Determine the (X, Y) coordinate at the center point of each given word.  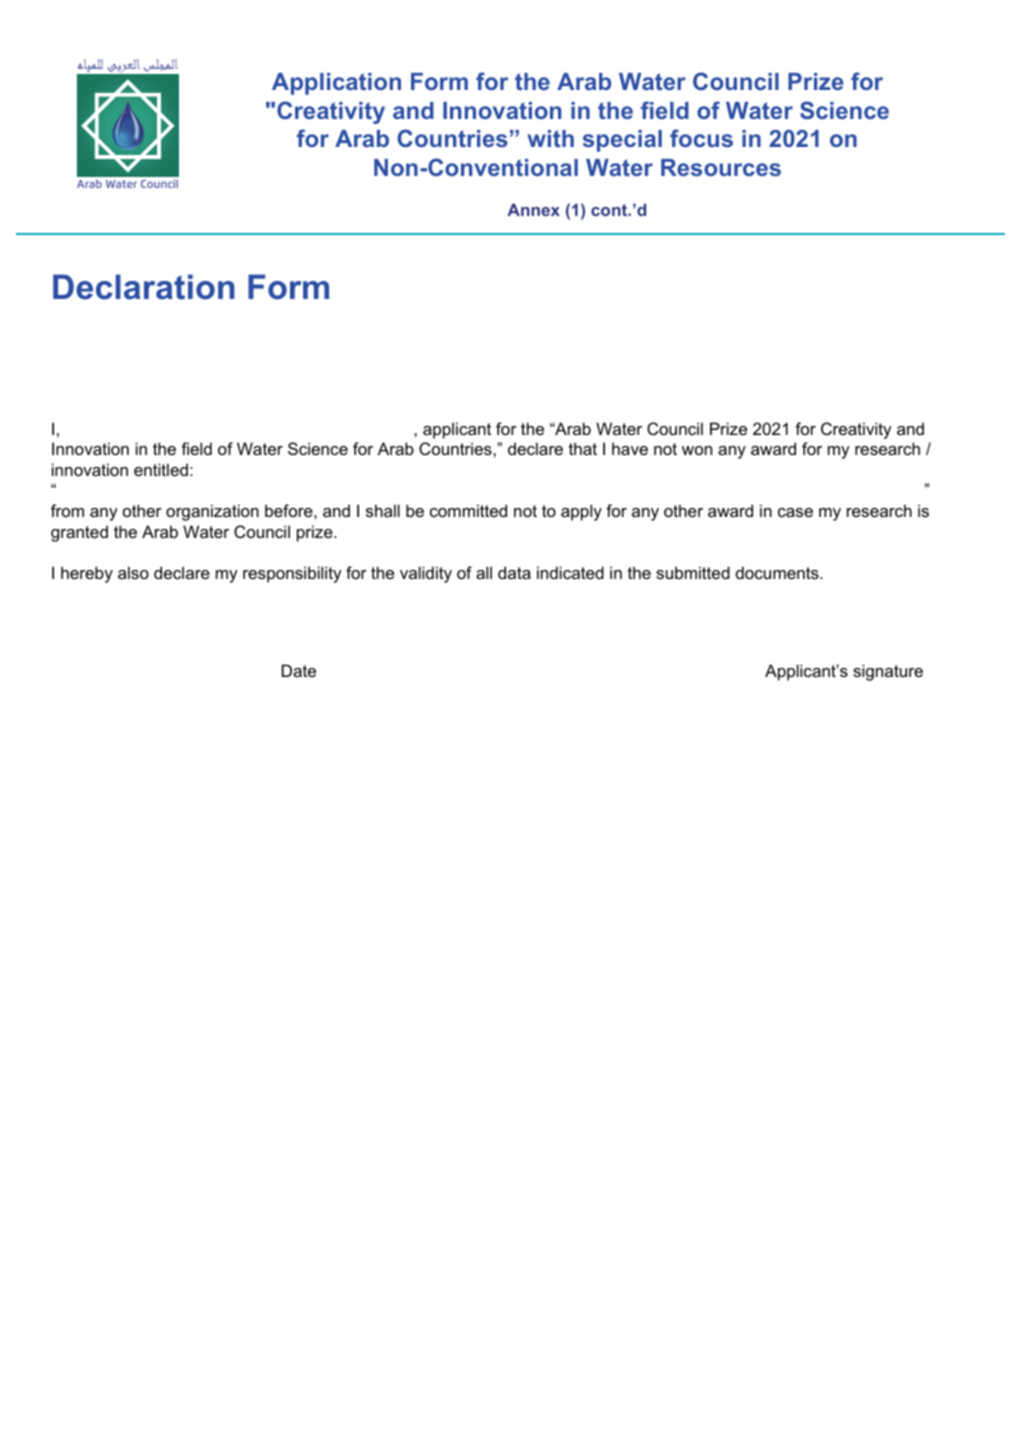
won (697, 450)
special (622, 141)
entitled (161, 469)
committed (468, 510)
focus (701, 138)
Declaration (143, 287)
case (795, 512)
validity (426, 574)
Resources (721, 167)
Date (299, 670)
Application (336, 84)
